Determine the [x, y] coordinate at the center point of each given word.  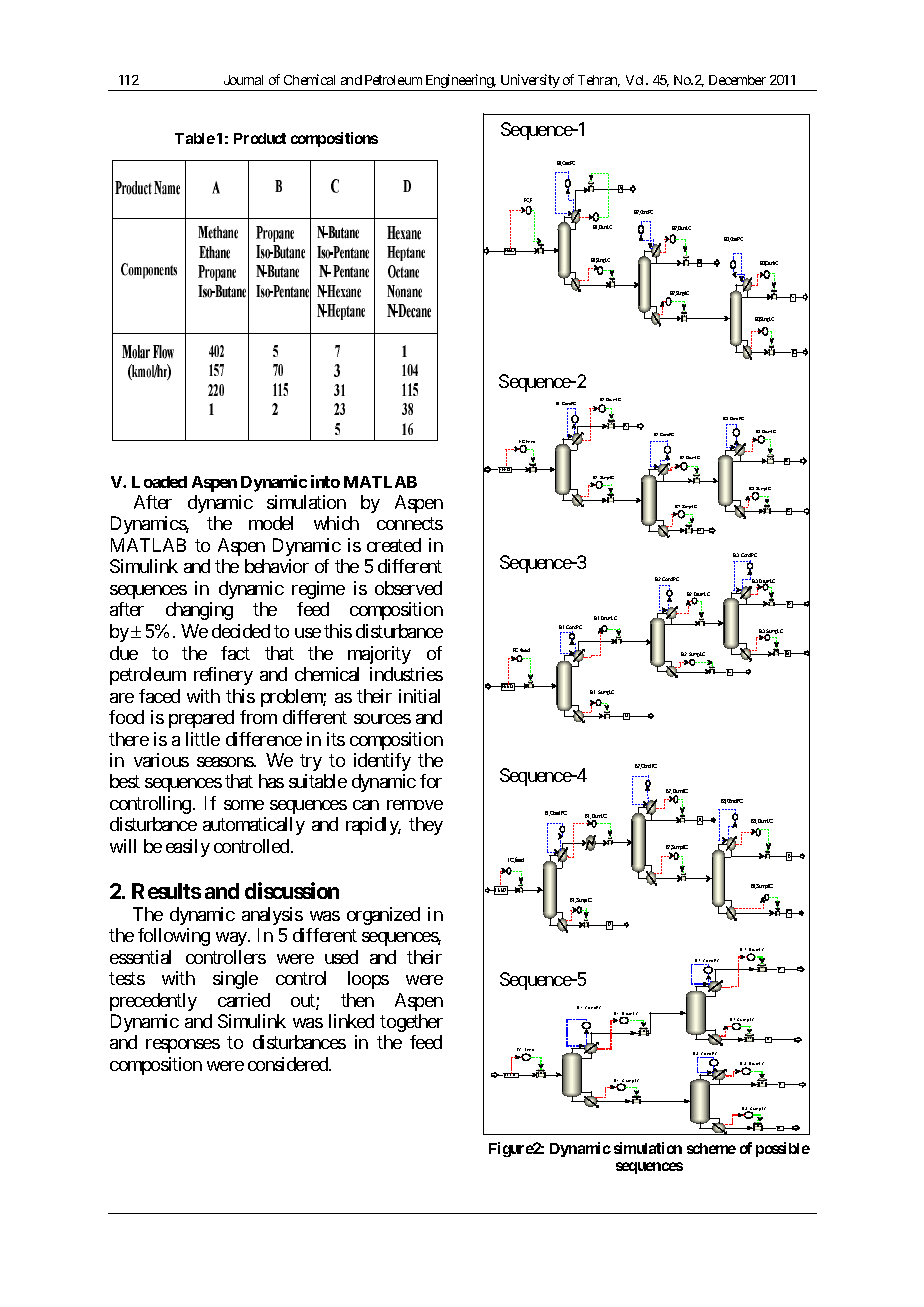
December [737, 80]
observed [408, 588]
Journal [243, 80]
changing [199, 611]
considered [289, 1064]
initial [419, 696]
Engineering [459, 82]
